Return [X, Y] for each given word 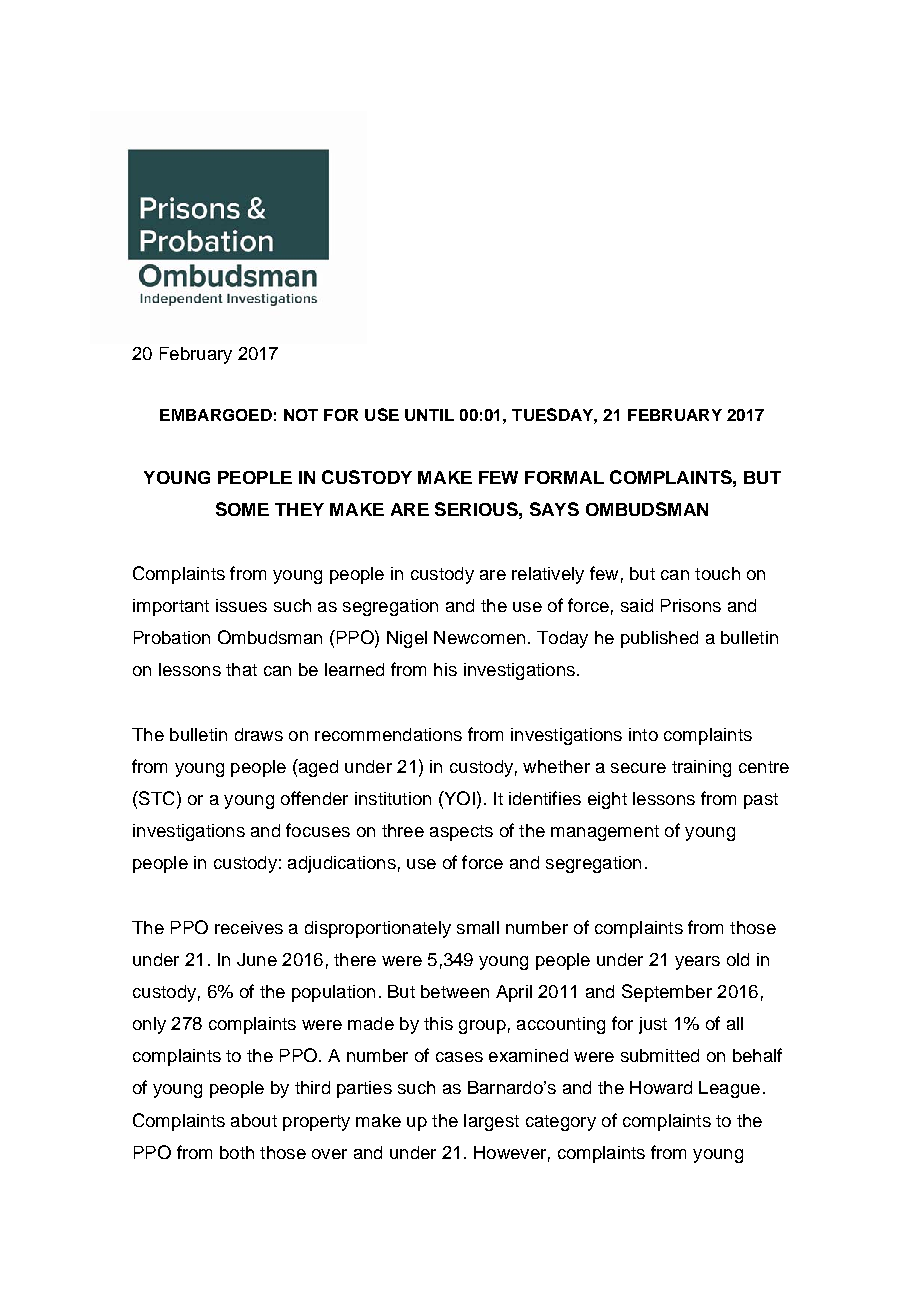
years [697, 963]
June [257, 959]
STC [155, 798]
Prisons [691, 605]
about [254, 1120]
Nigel [407, 639]
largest [491, 1122]
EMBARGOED [216, 415]
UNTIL [429, 415]
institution [393, 798]
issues [241, 605]
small [478, 927]
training [701, 768]
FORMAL [564, 477]
